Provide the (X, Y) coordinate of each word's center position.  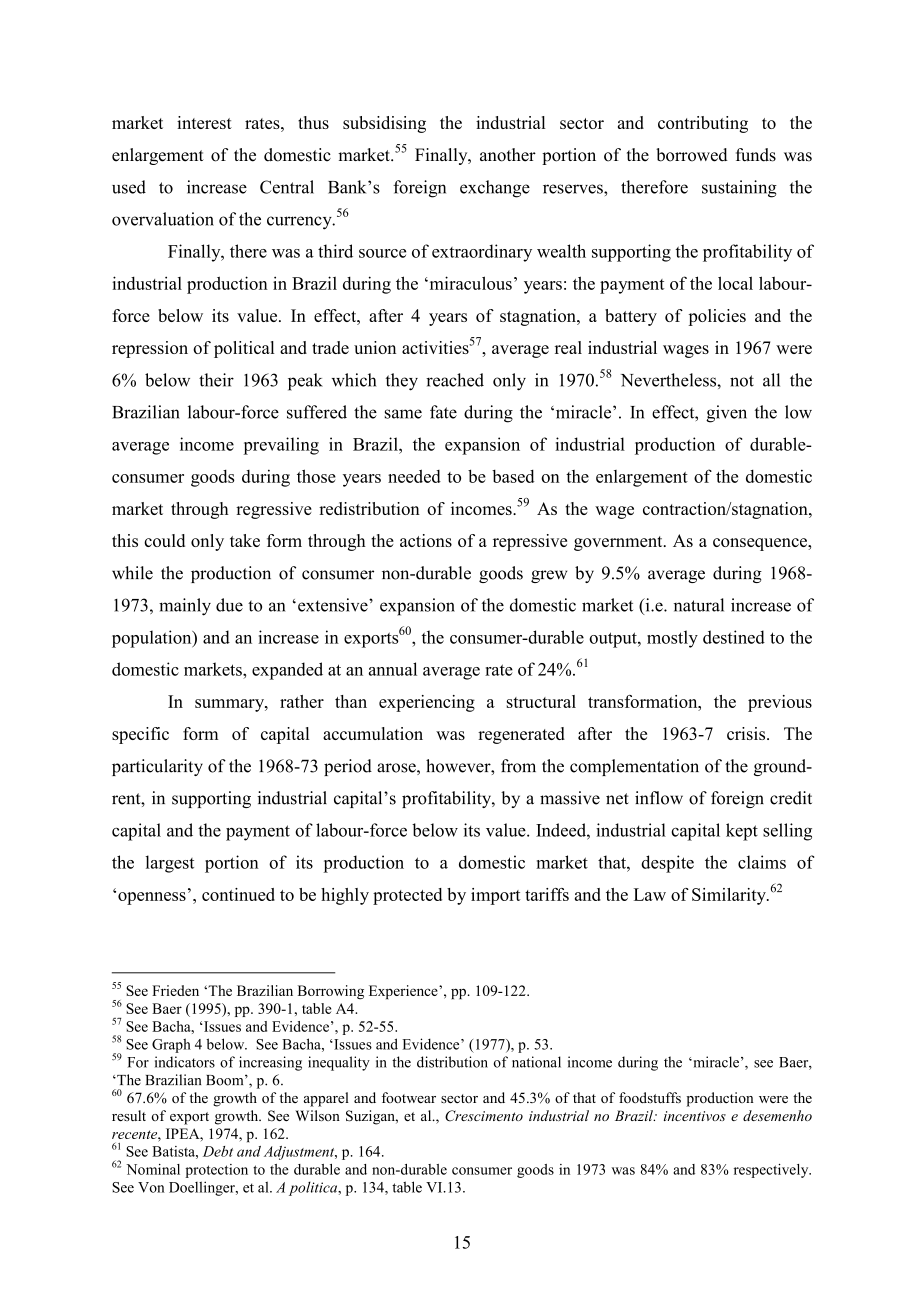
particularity (157, 767)
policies (717, 317)
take (245, 540)
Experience (404, 992)
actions (426, 540)
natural (699, 605)
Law (650, 894)
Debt (218, 1151)
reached (455, 380)
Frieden (175, 990)
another (508, 155)
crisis (747, 733)
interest (204, 122)
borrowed (692, 155)
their (216, 380)
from (518, 766)
